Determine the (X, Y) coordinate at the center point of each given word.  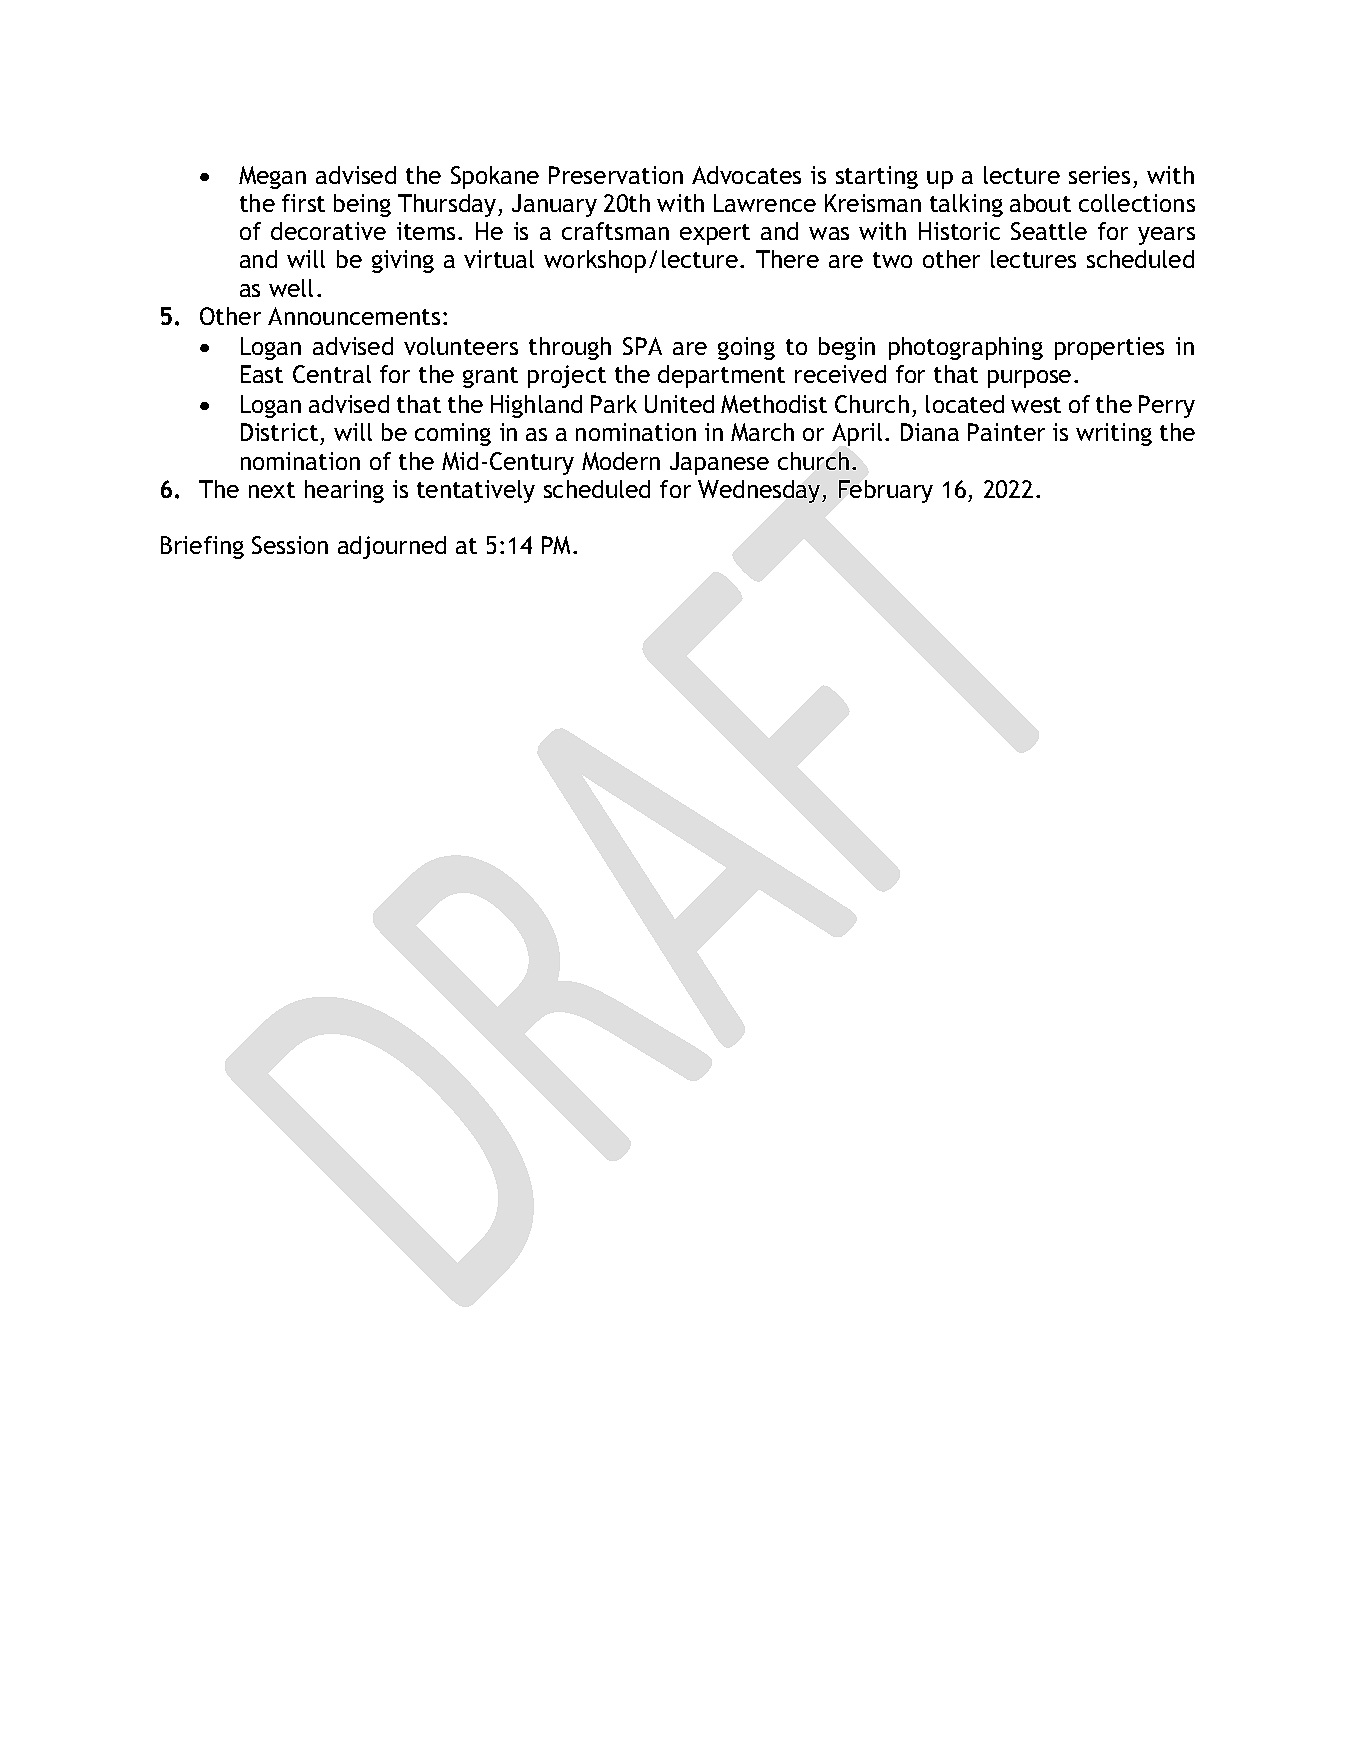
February (886, 491)
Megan (272, 177)
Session (290, 545)
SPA (642, 346)
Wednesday (760, 491)
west (1036, 405)
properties (1109, 348)
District (279, 432)
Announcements (354, 316)
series (1099, 175)
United (679, 404)
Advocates (746, 175)
